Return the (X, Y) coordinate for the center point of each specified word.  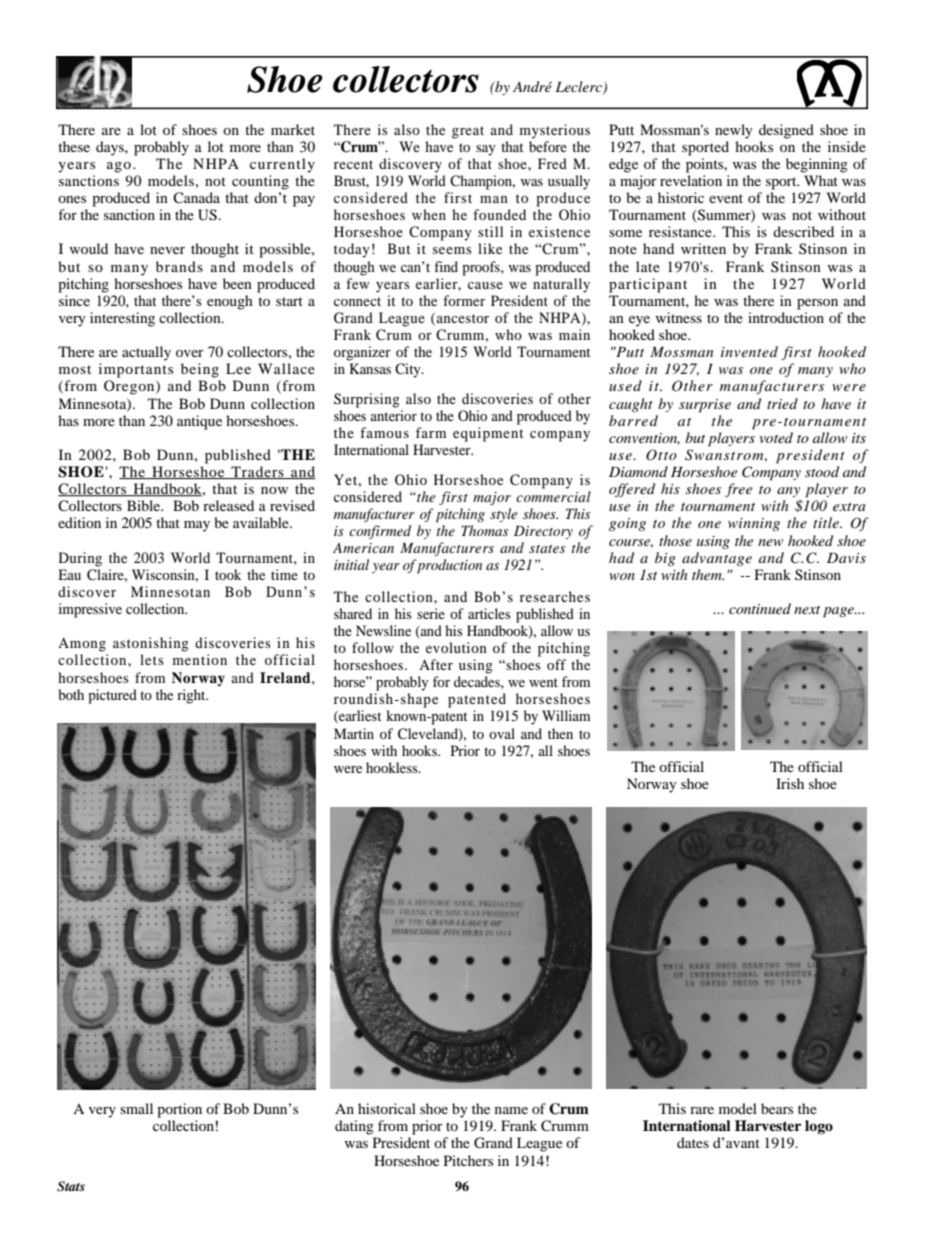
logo (819, 1127)
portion (179, 1110)
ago (119, 167)
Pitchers (468, 1160)
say (486, 150)
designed (786, 131)
